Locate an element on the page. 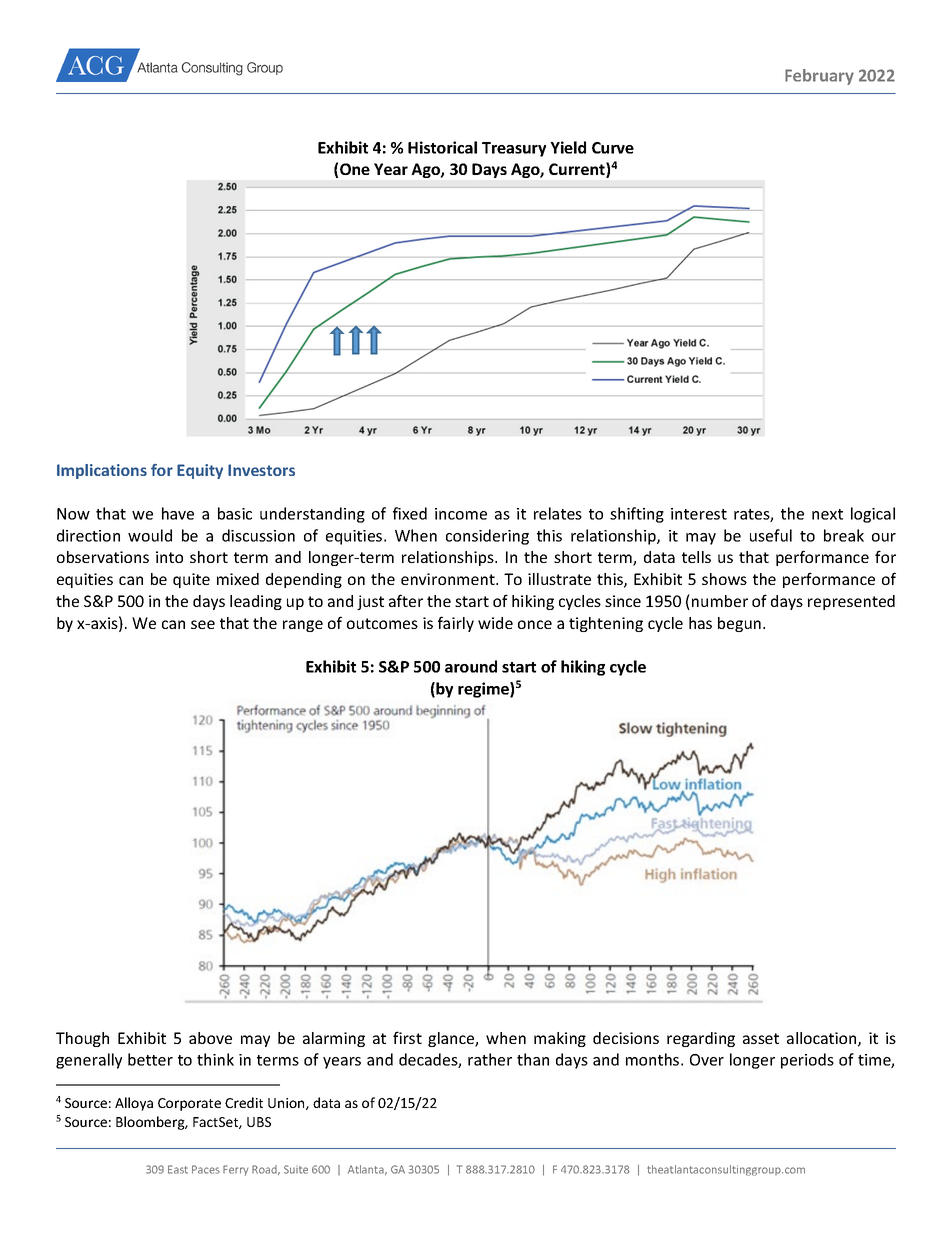 This image has width=952, height=1233. February is located at coordinates (819, 77).
